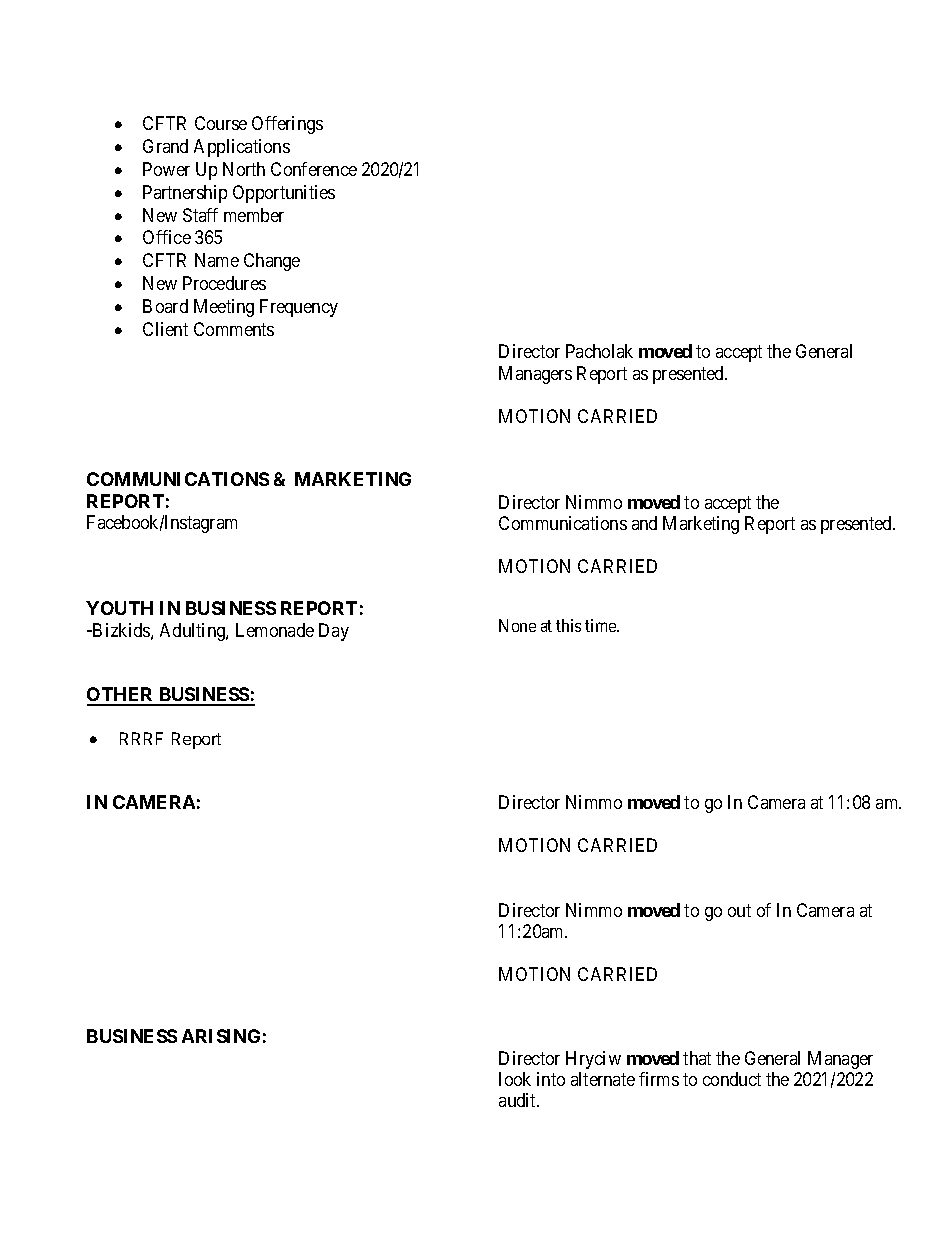 The image size is (952, 1233). I want to click on look, so click(515, 1079).
